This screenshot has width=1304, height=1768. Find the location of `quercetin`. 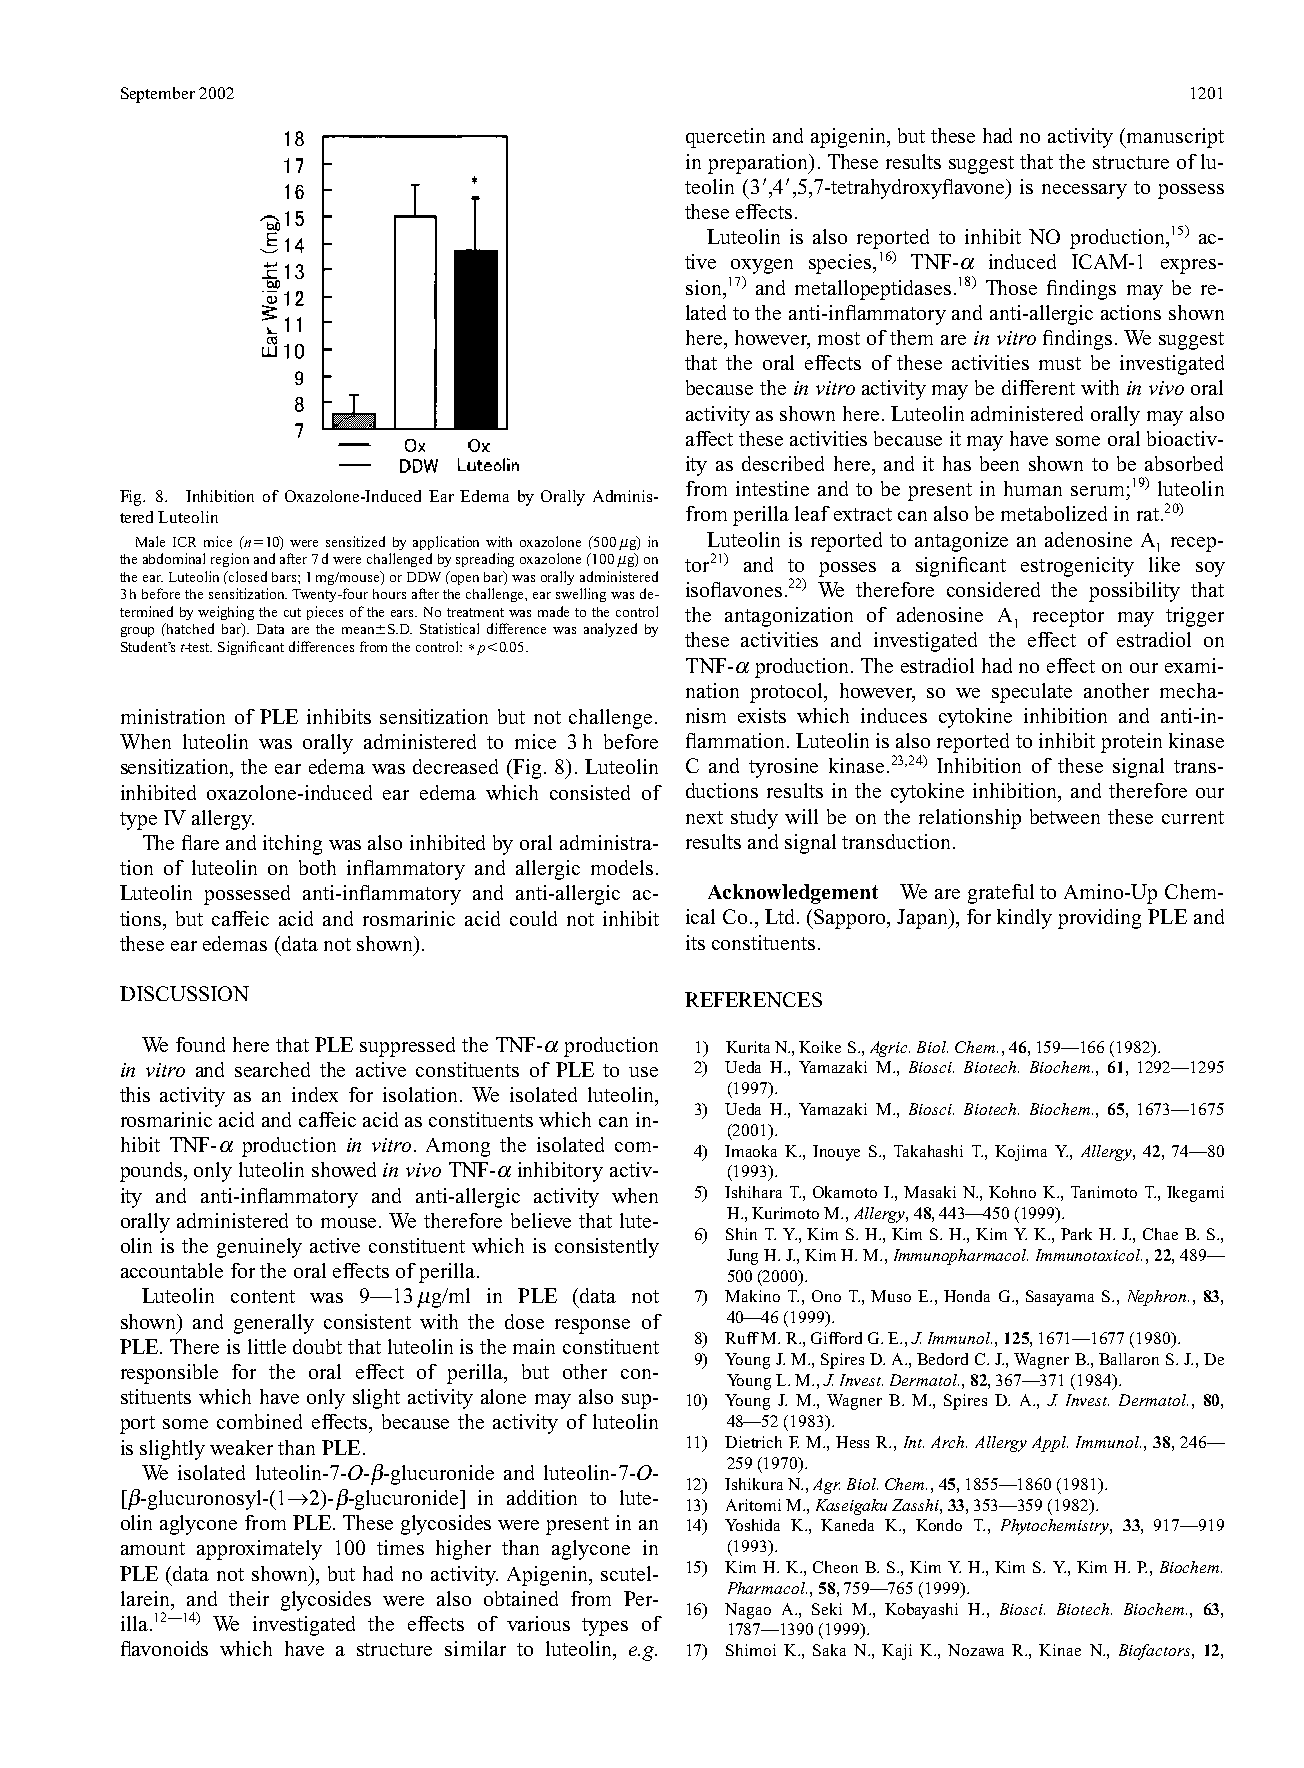

quercetin is located at coordinates (725, 138).
